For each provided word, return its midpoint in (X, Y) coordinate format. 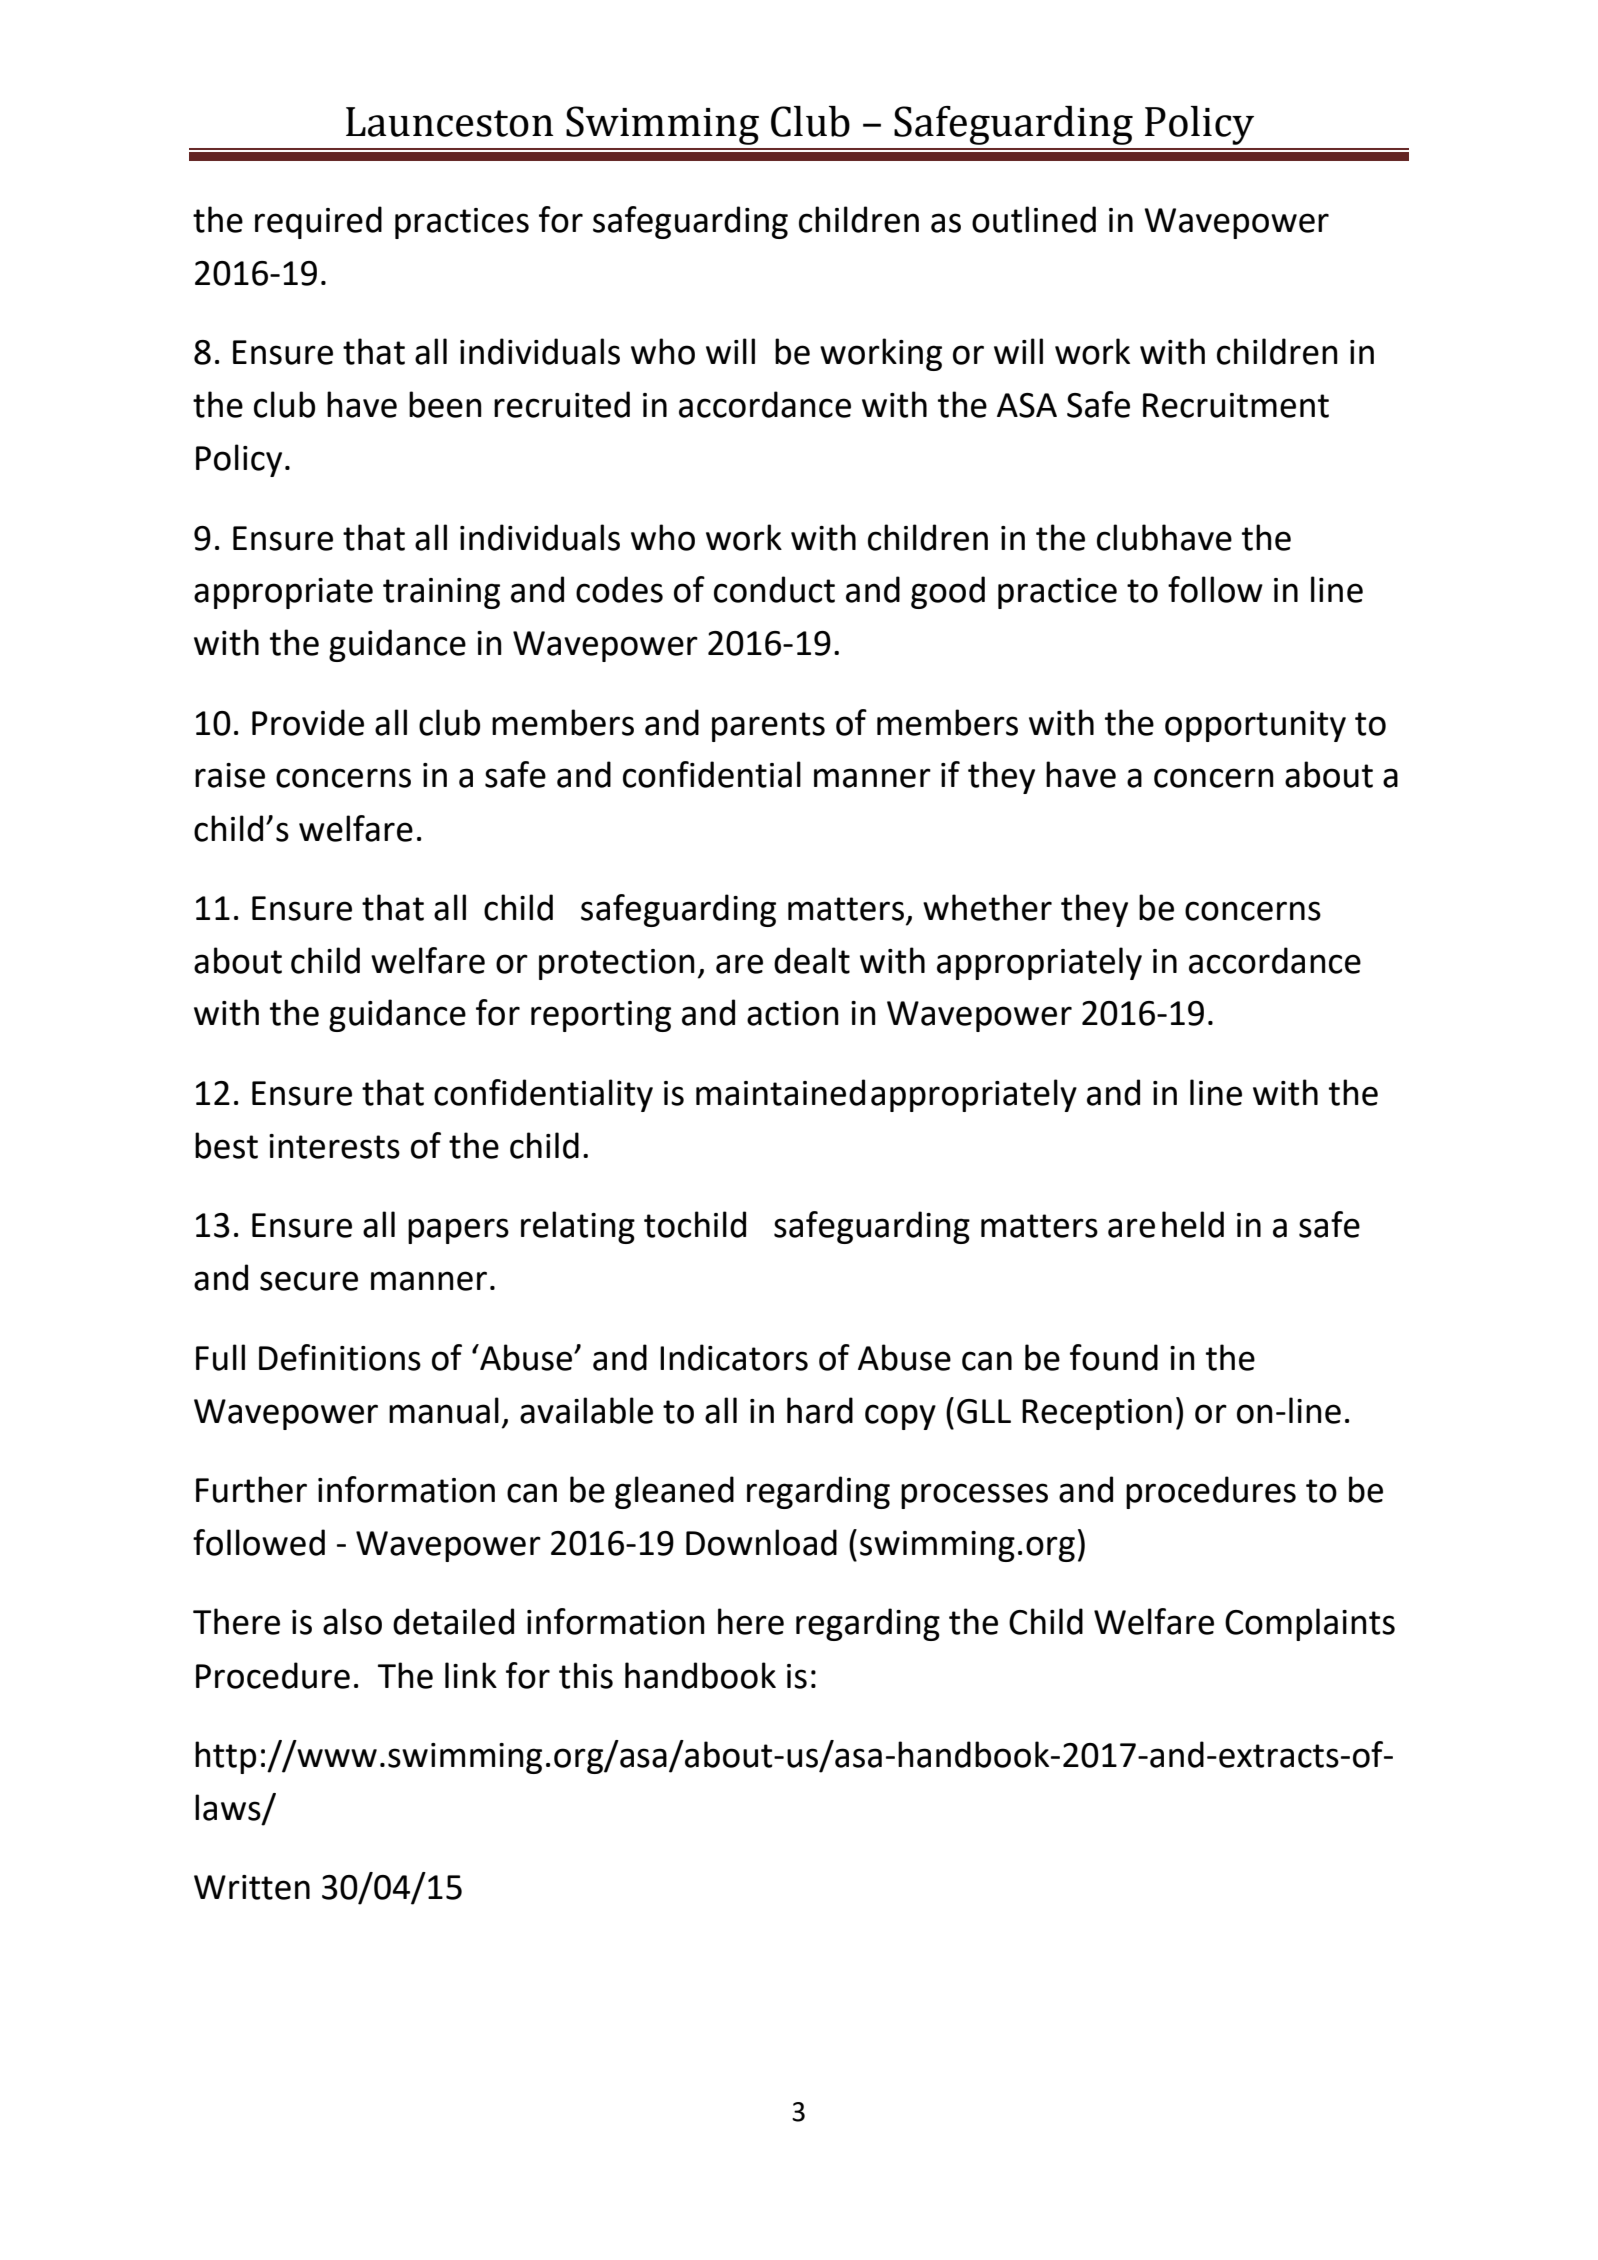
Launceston (450, 122)
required (318, 222)
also (352, 1621)
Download (761, 1542)
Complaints (1310, 1624)
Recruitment (1236, 405)
